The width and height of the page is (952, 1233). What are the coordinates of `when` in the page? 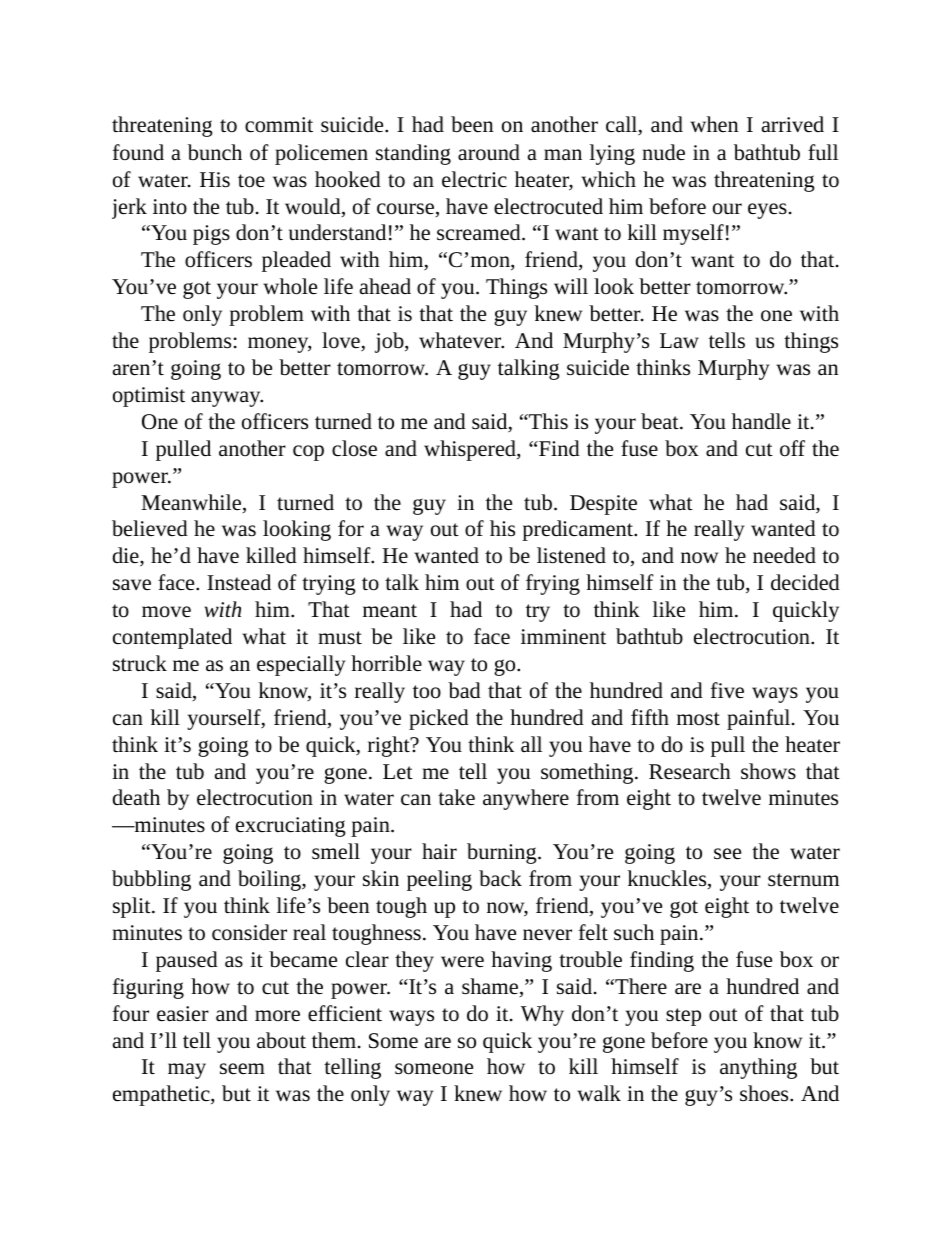 It's located at (714, 124).
